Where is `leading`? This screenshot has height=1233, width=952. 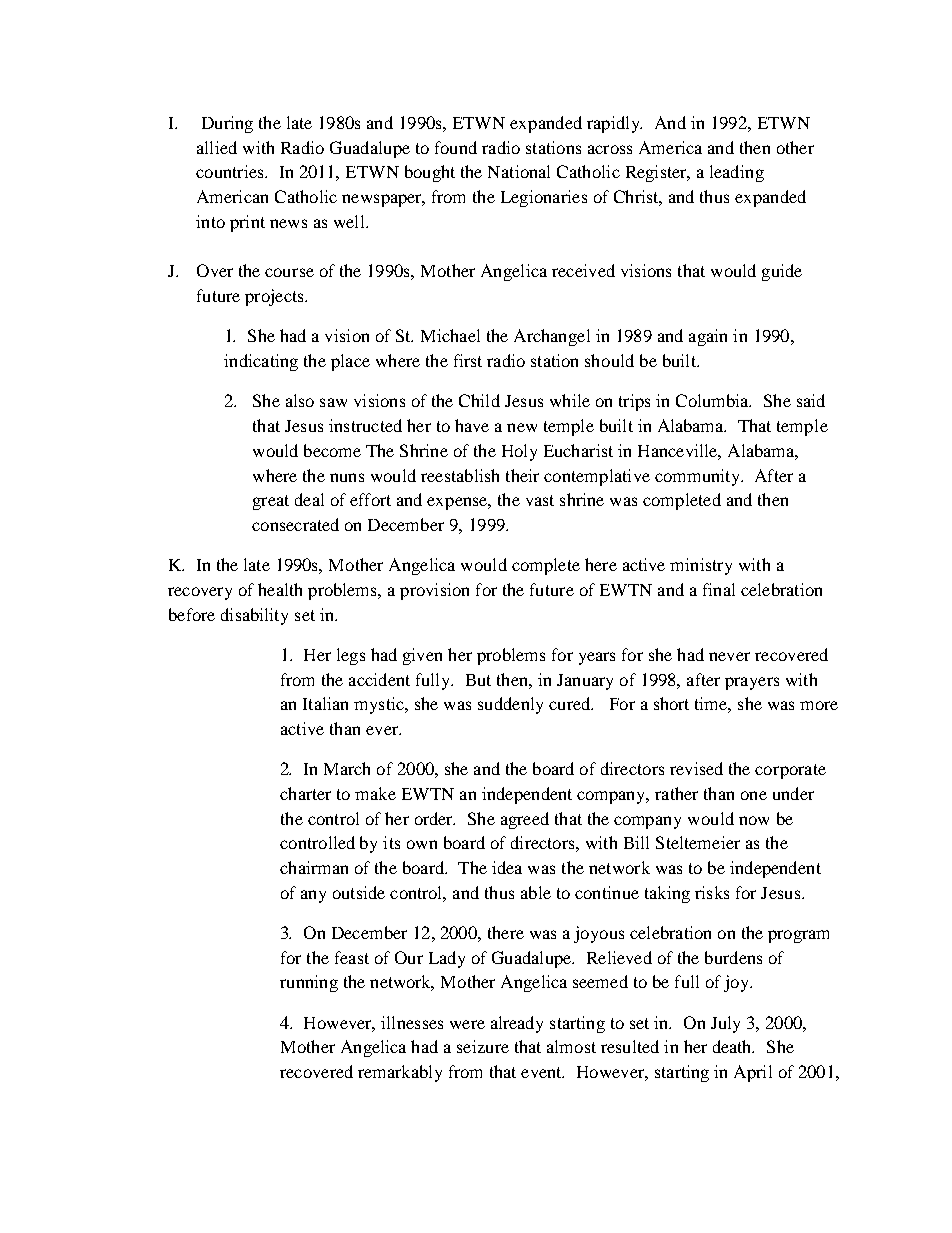 leading is located at coordinates (737, 173).
